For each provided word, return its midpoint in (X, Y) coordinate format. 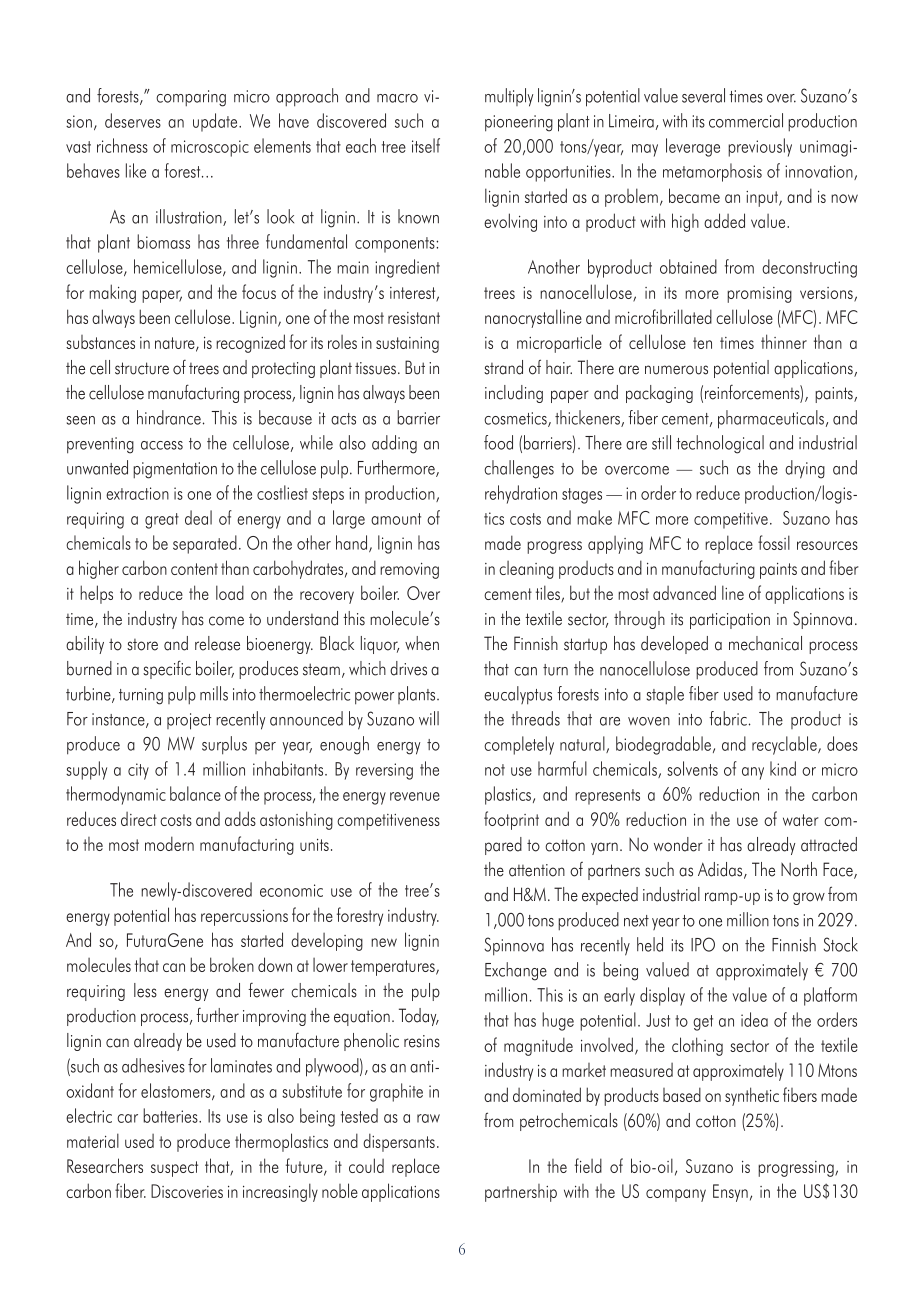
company (676, 1195)
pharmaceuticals (771, 419)
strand (503, 367)
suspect (174, 1169)
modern (169, 843)
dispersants (399, 1142)
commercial (746, 120)
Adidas (721, 870)
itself (426, 145)
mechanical (765, 643)
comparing (191, 98)
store (142, 645)
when (422, 643)
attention (537, 870)
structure (142, 368)
